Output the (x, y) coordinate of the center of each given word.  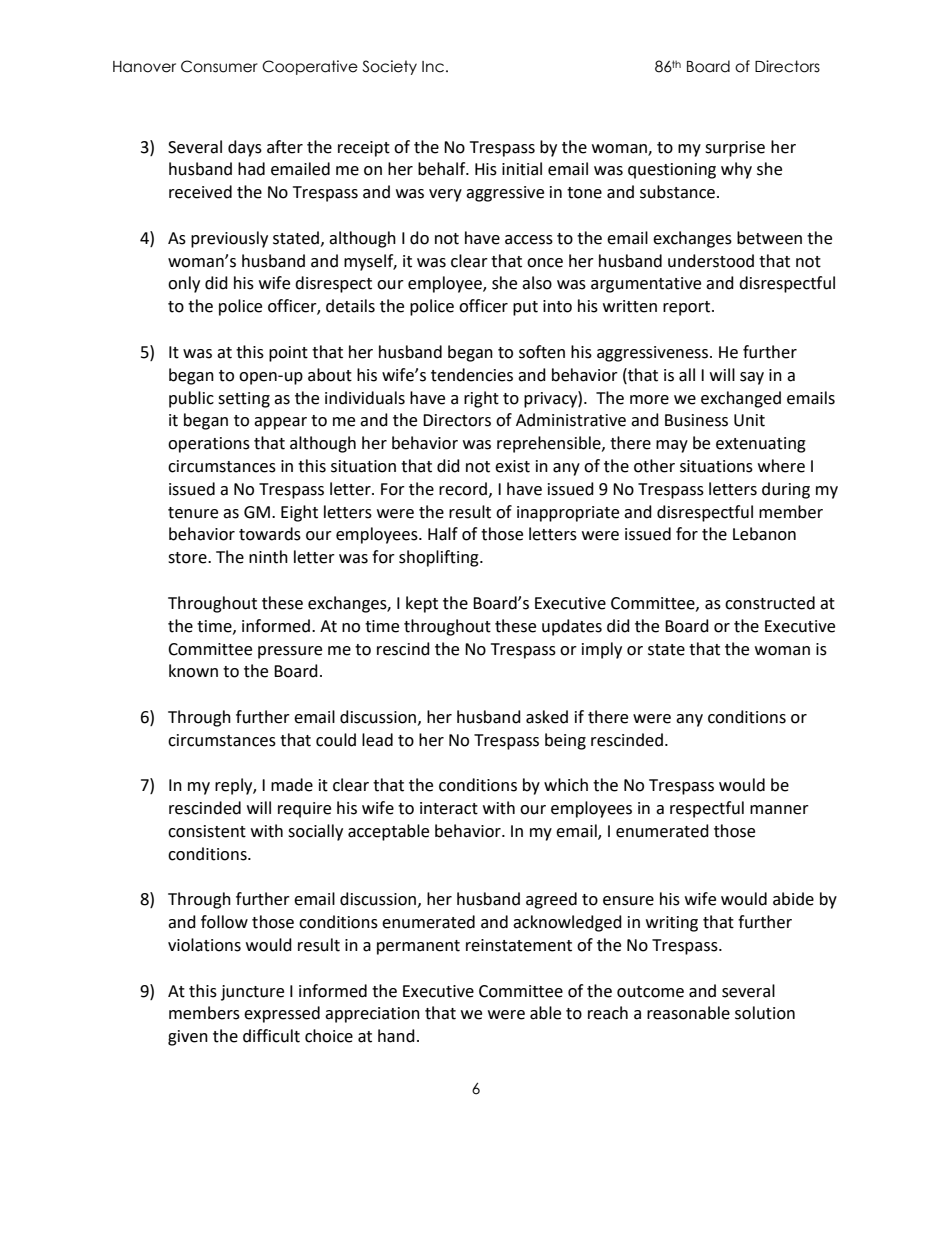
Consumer (219, 66)
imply (602, 650)
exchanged (741, 399)
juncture (252, 993)
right (481, 399)
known (193, 671)
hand (396, 1036)
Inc (433, 67)
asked (547, 717)
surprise (735, 149)
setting (244, 400)
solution (765, 1013)
